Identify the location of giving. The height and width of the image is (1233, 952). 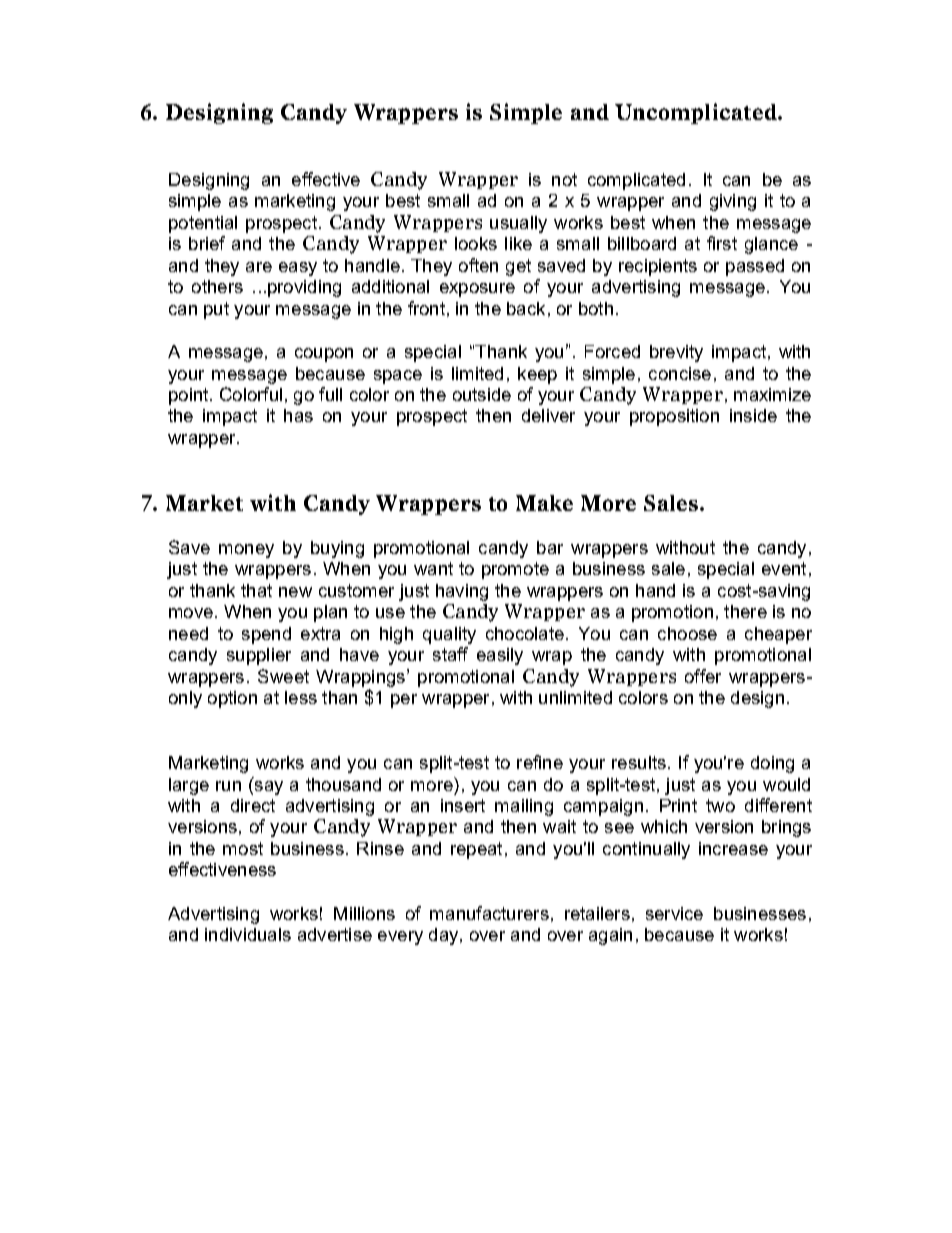
(733, 202).
